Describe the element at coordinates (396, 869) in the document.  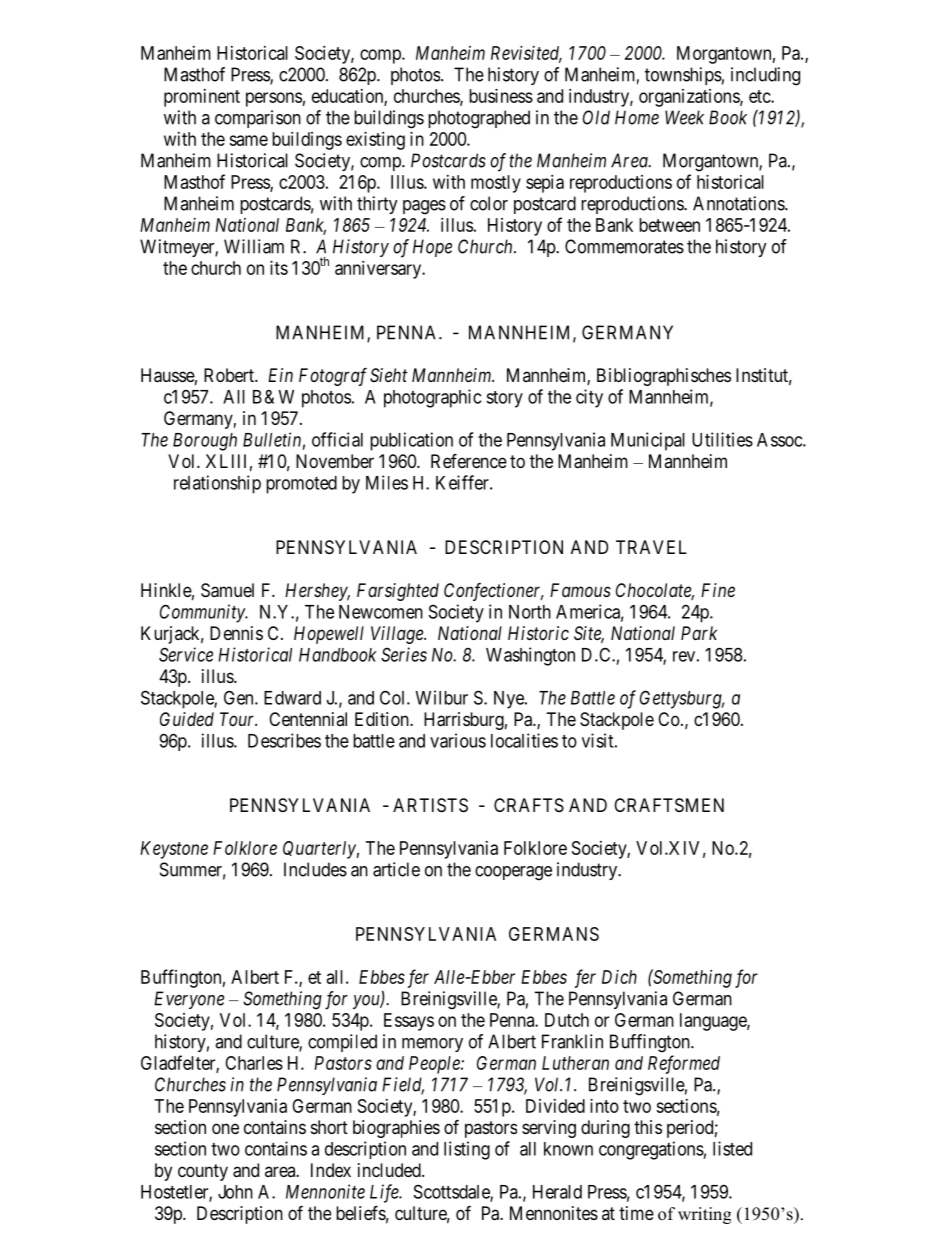
I see `article` at that location.
